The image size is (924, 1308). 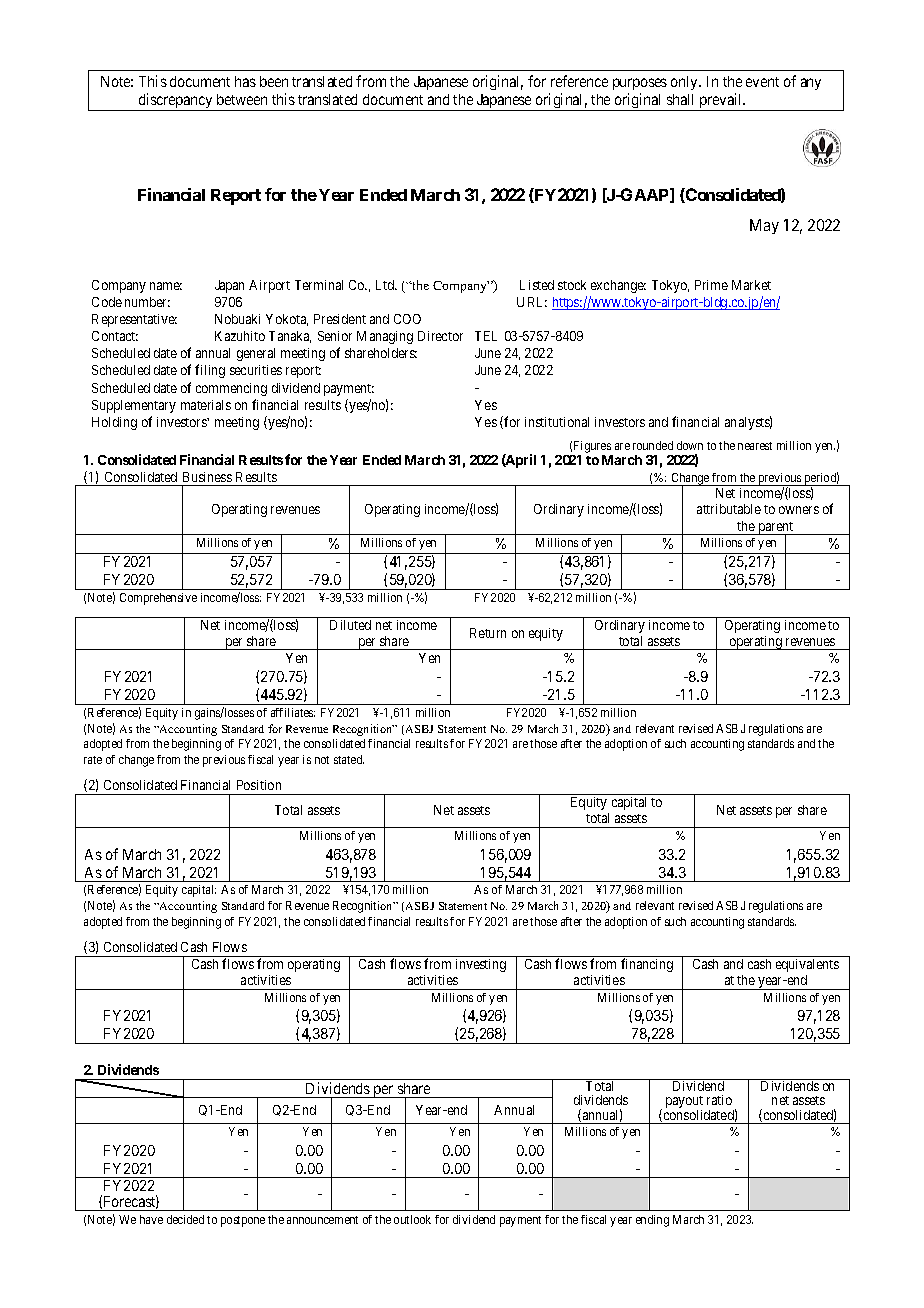 What do you see at coordinates (176, 102) in the screenshot?
I see `discrepancy` at bounding box center [176, 102].
